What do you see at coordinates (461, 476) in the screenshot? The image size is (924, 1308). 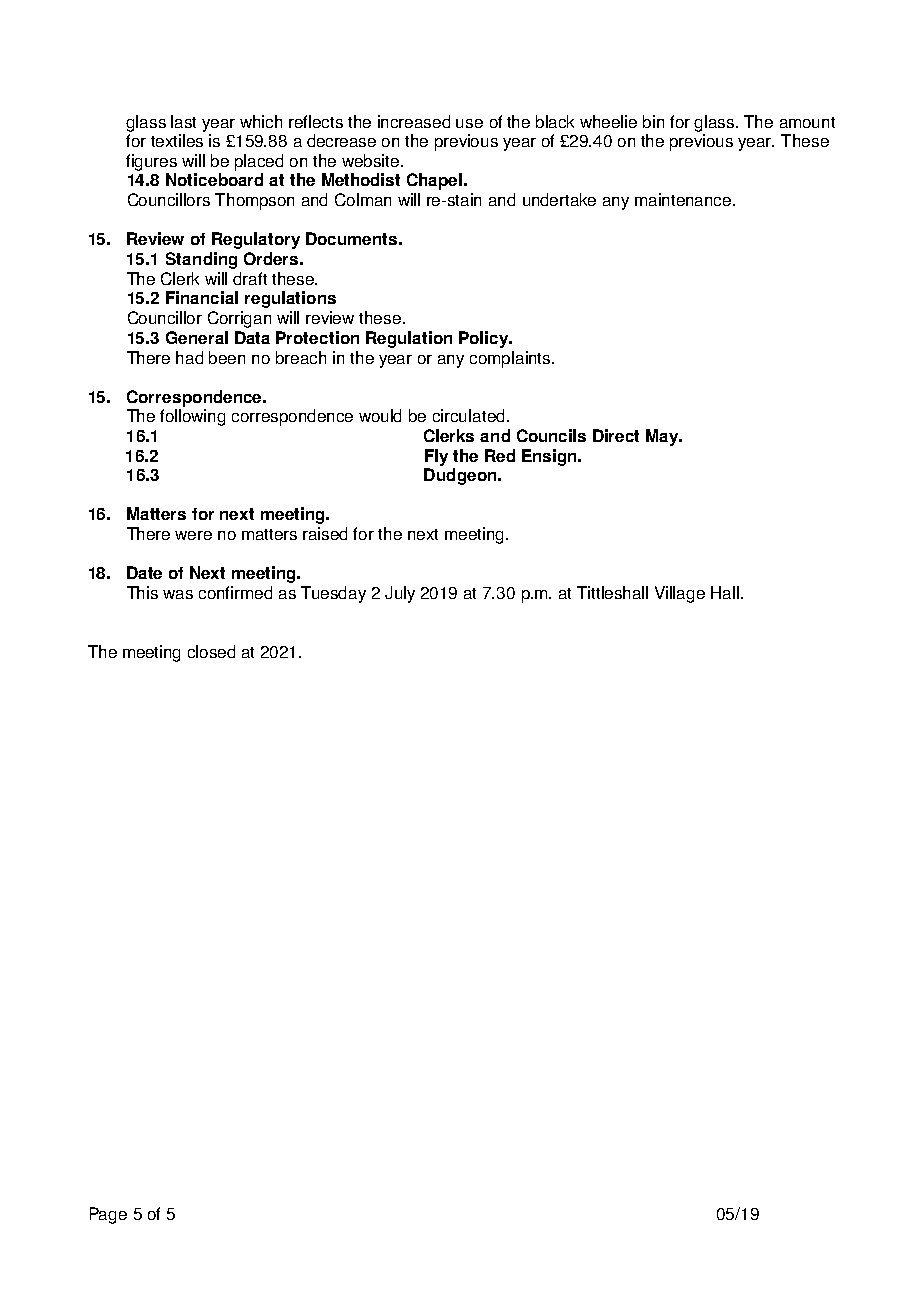 I see `Dudgeon` at bounding box center [461, 476].
